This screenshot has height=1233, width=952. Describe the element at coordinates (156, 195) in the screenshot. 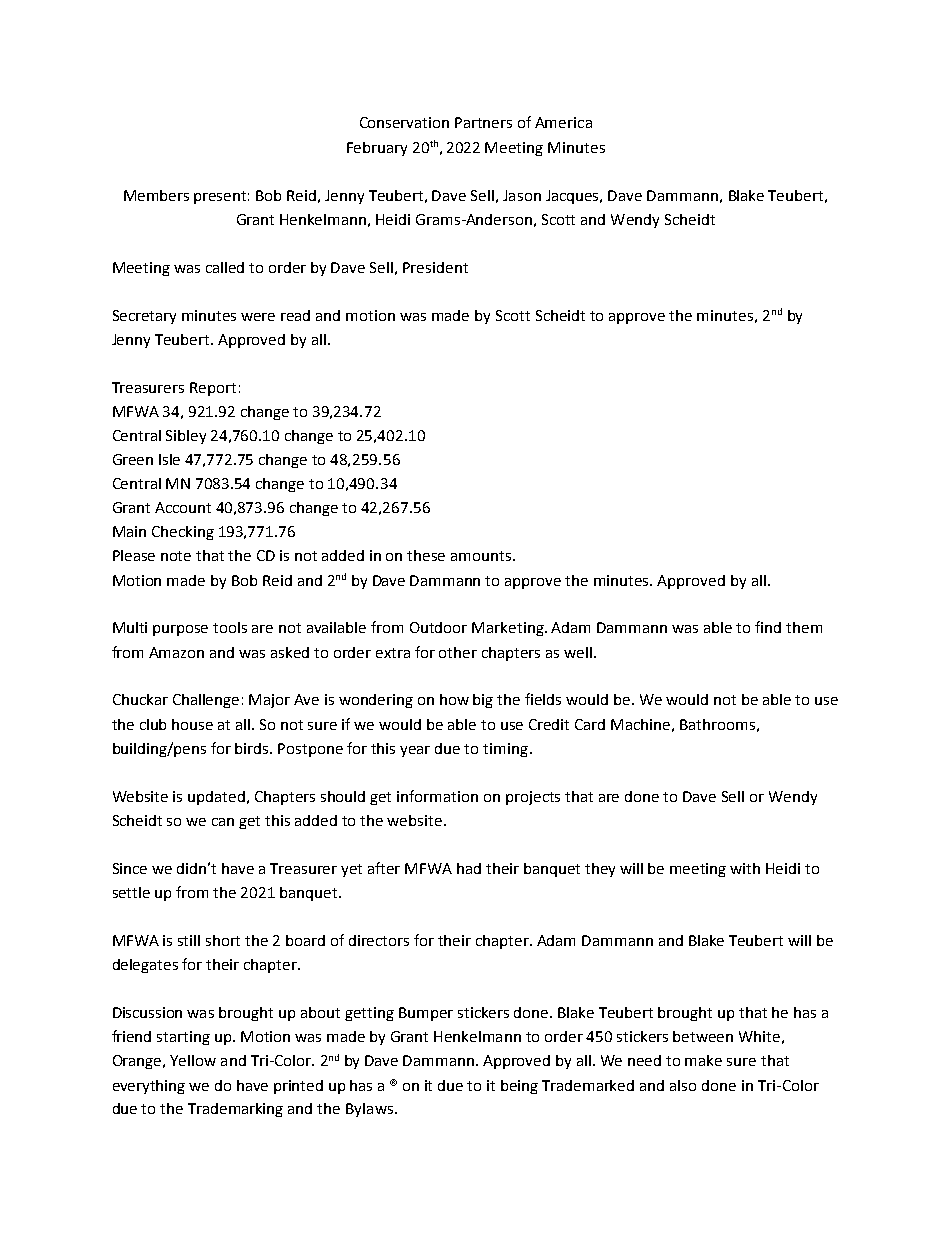

I see `Members` at that location.
